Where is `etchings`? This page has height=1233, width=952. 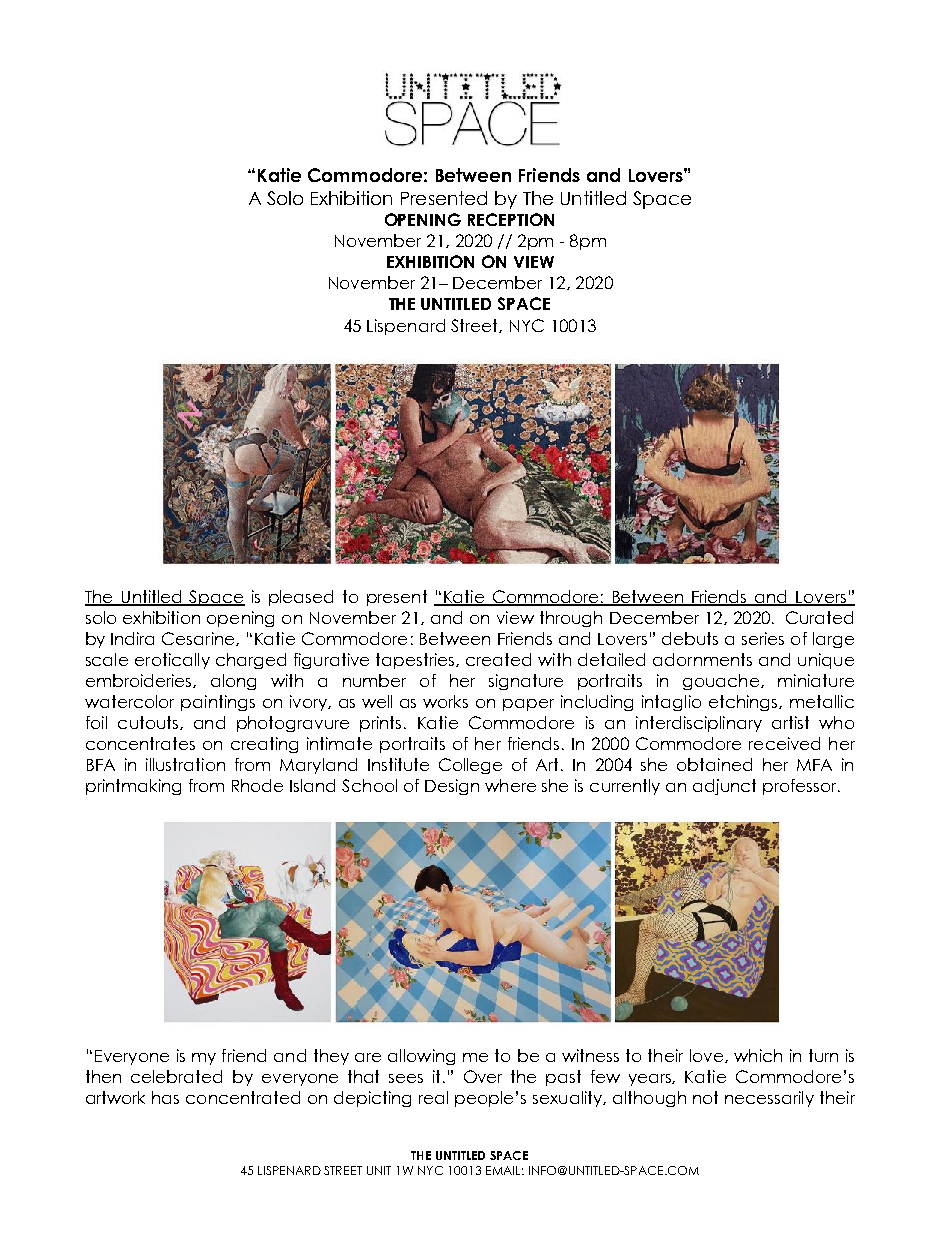 etchings is located at coordinates (744, 703).
